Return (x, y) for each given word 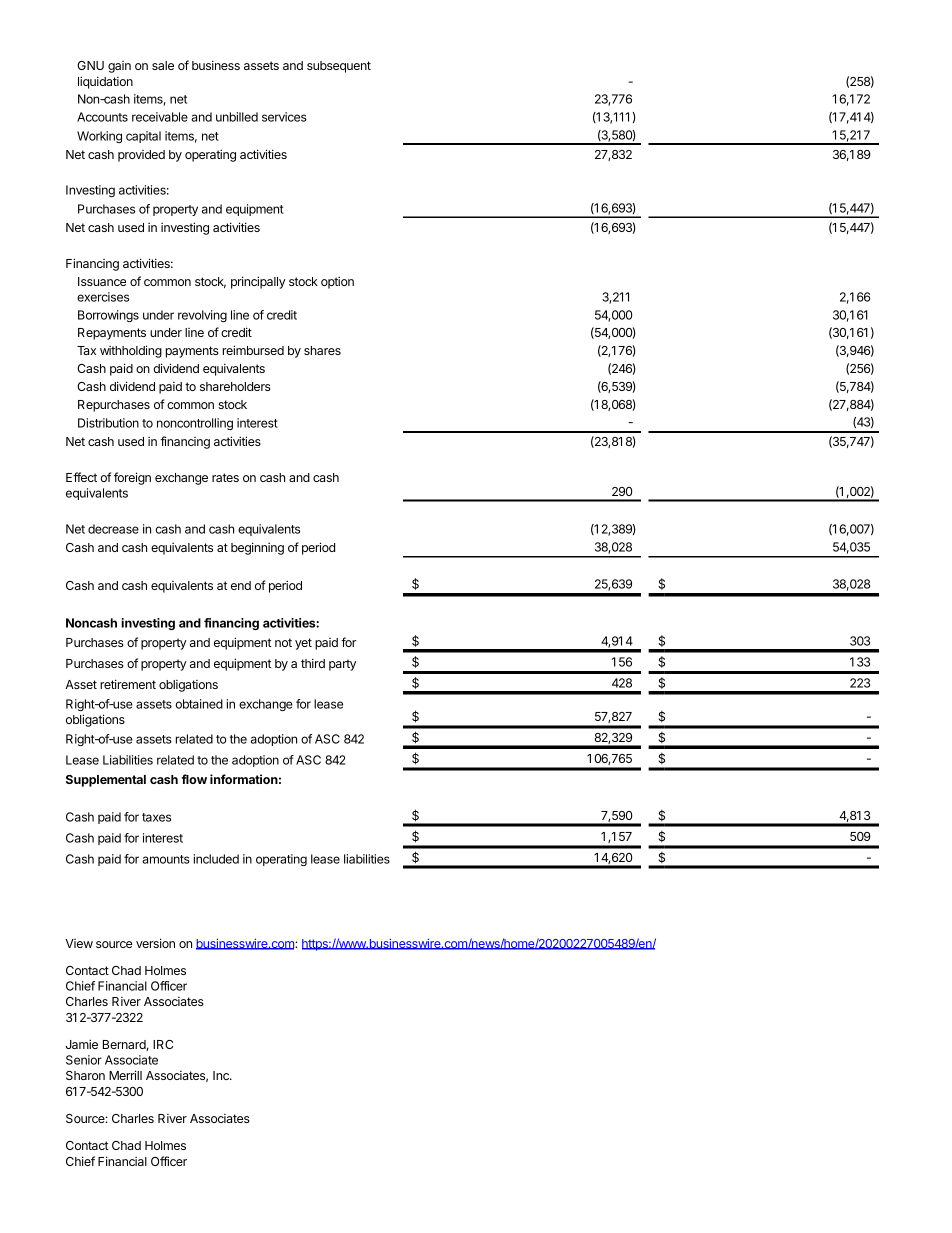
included (216, 859)
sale (163, 65)
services (284, 117)
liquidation (105, 82)
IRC (163, 1044)
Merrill (125, 1075)
